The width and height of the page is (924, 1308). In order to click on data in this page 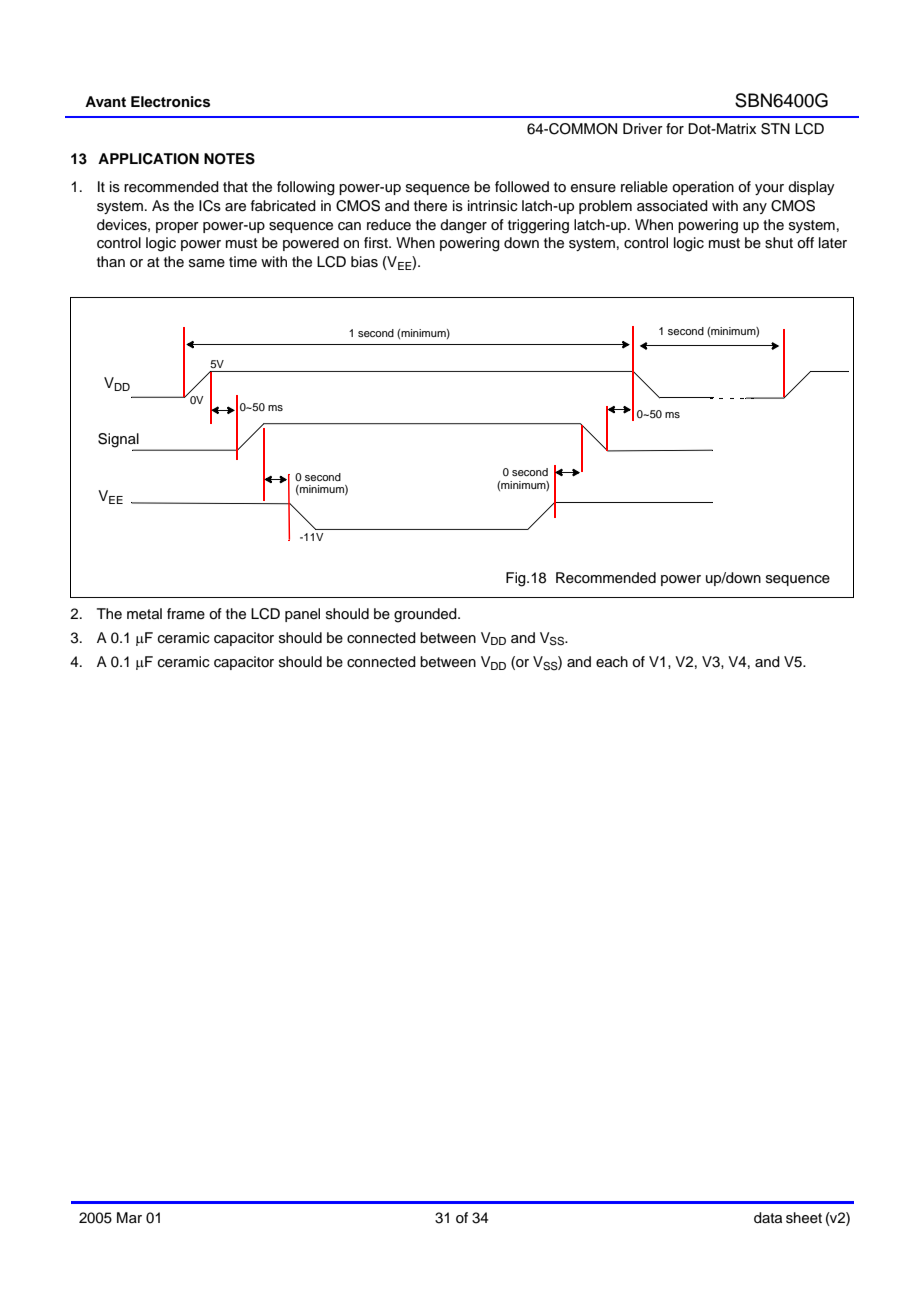, I will do `click(768, 1218)`.
